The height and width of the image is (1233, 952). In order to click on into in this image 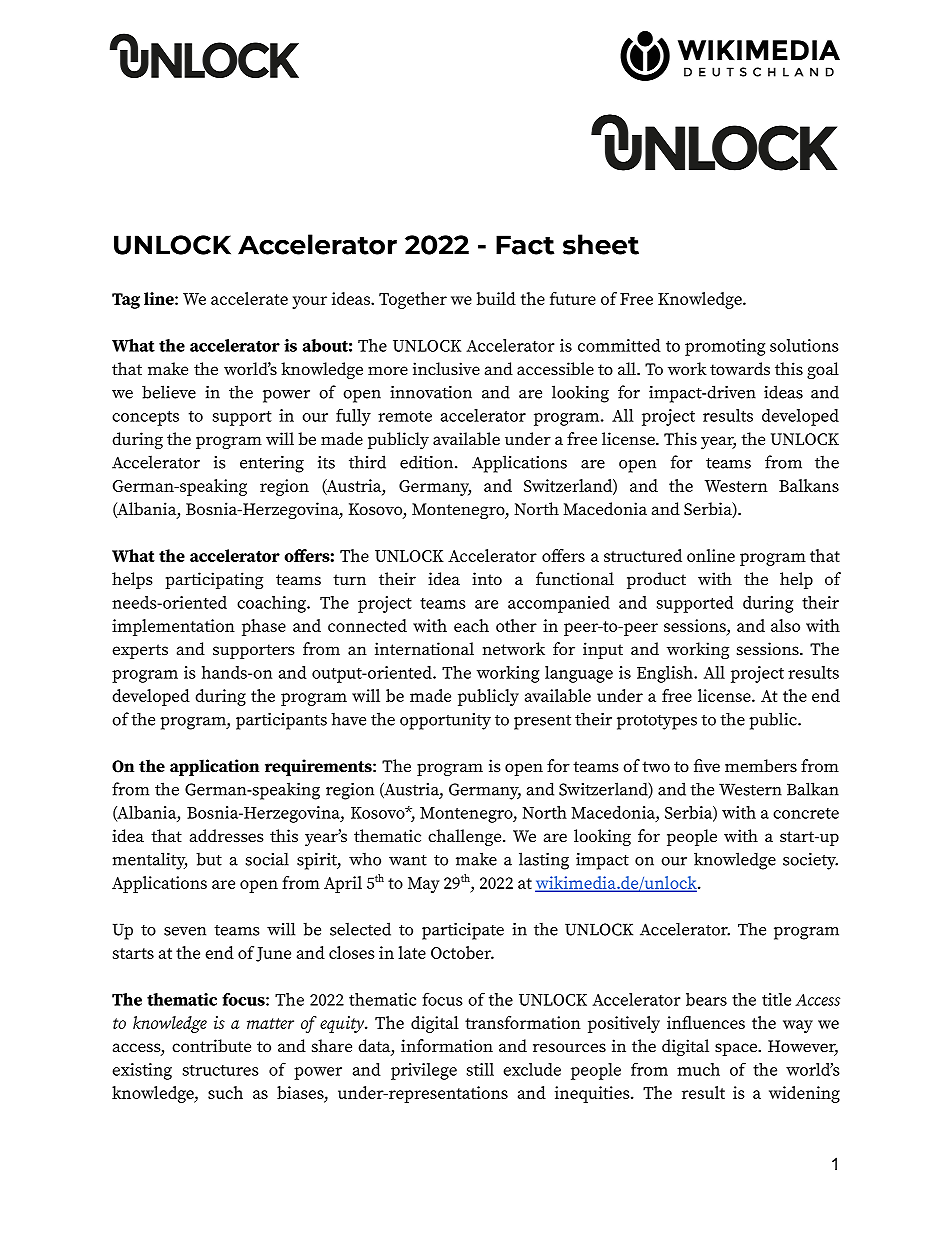, I will do `click(487, 578)`.
